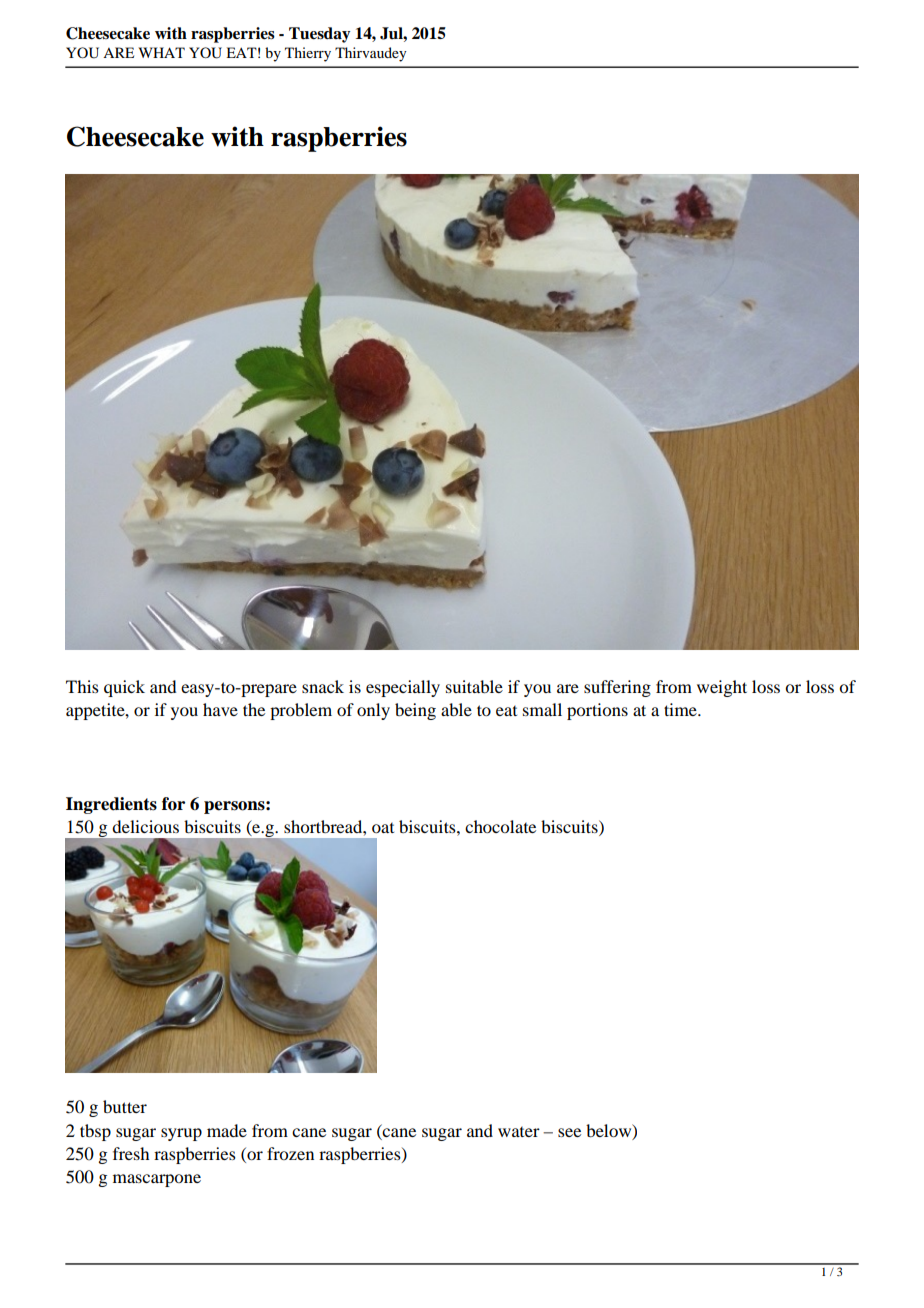 The image size is (924, 1308). Describe the element at coordinates (681, 709) in the screenshot. I see `time` at that location.
